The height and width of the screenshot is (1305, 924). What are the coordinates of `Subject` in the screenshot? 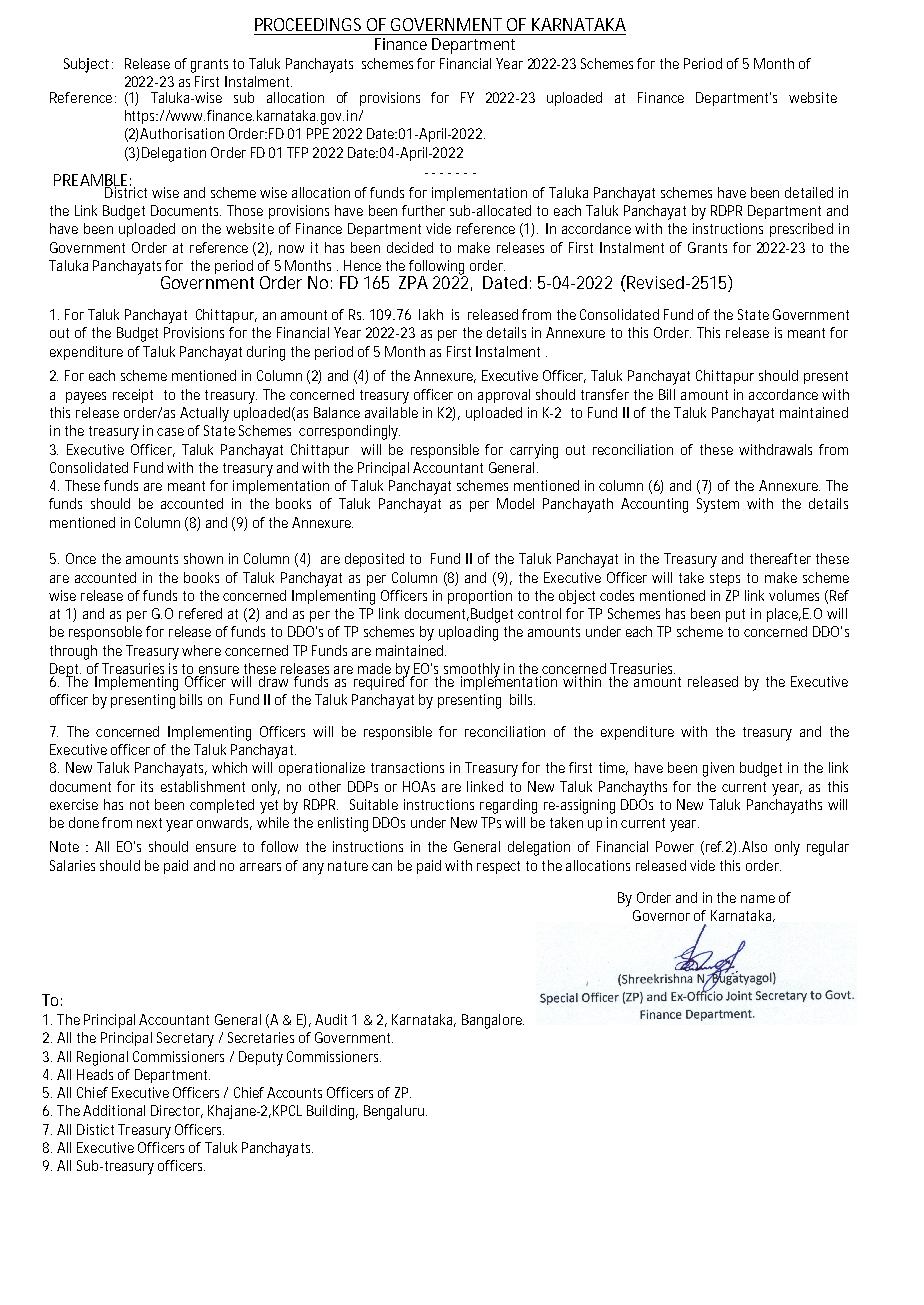 It's located at (88, 65).
